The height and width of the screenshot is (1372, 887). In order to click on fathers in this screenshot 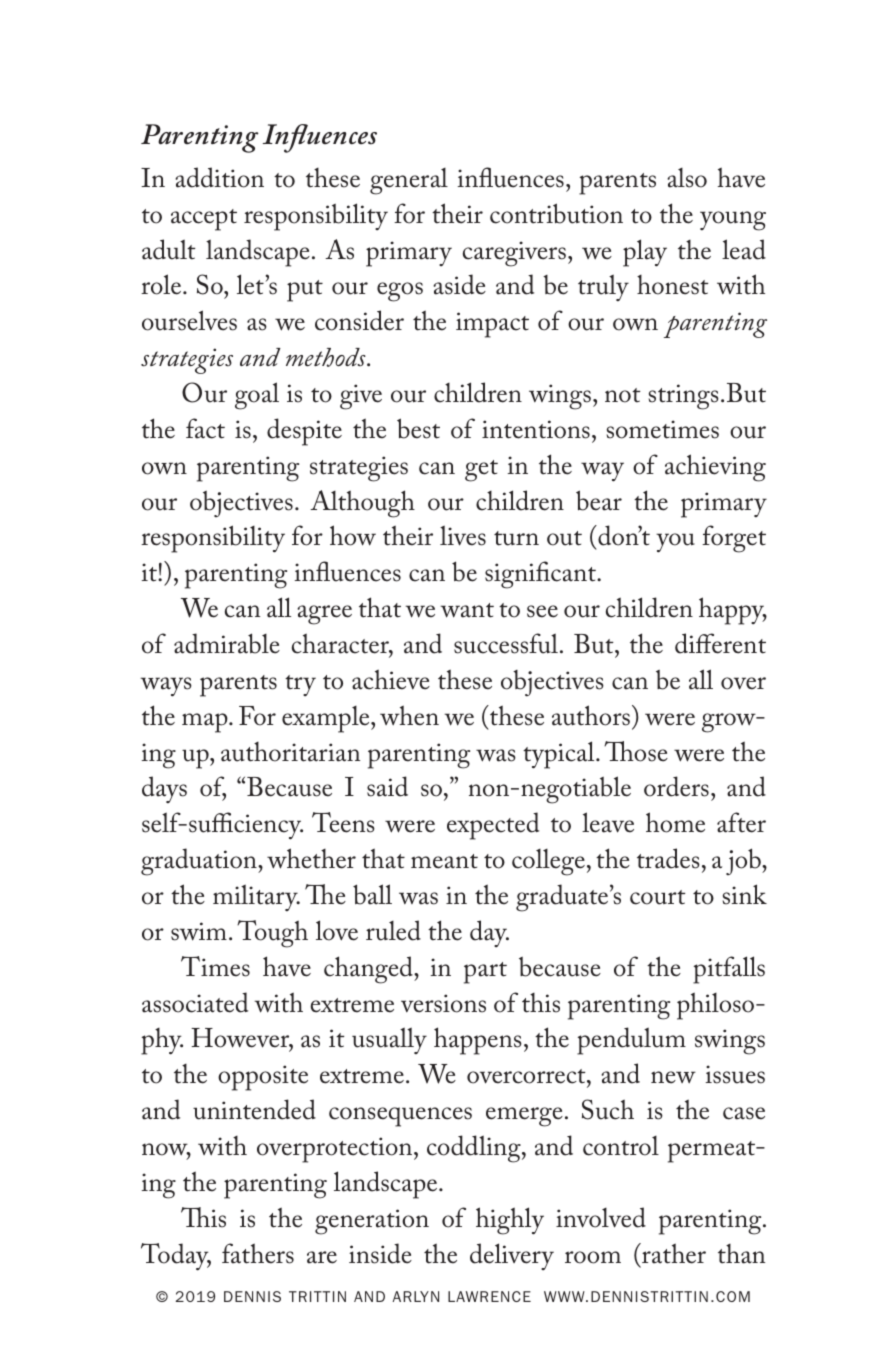, I will do `click(258, 1253)`.
